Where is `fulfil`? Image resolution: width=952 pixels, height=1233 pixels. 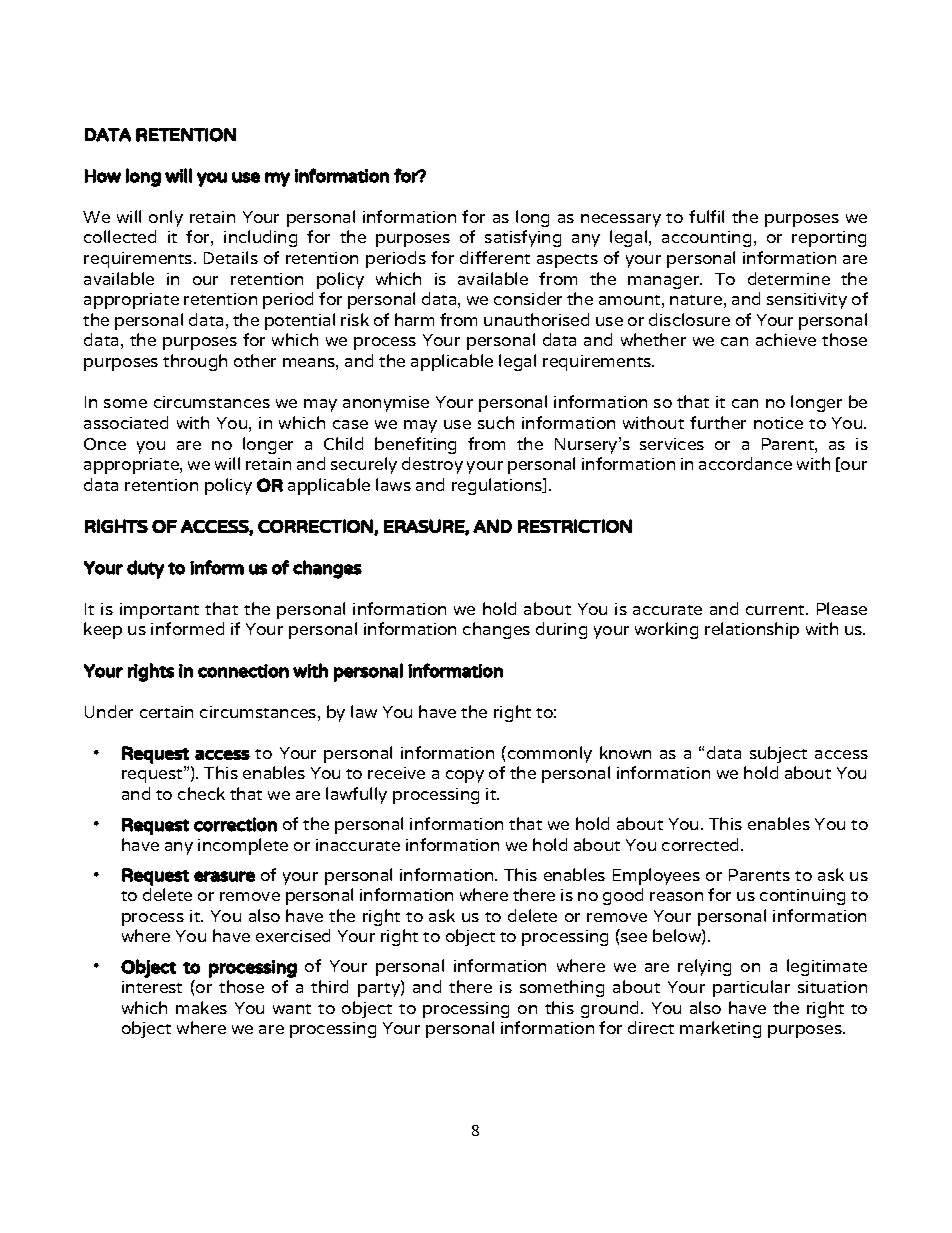
fulfil is located at coordinates (706, 216).
